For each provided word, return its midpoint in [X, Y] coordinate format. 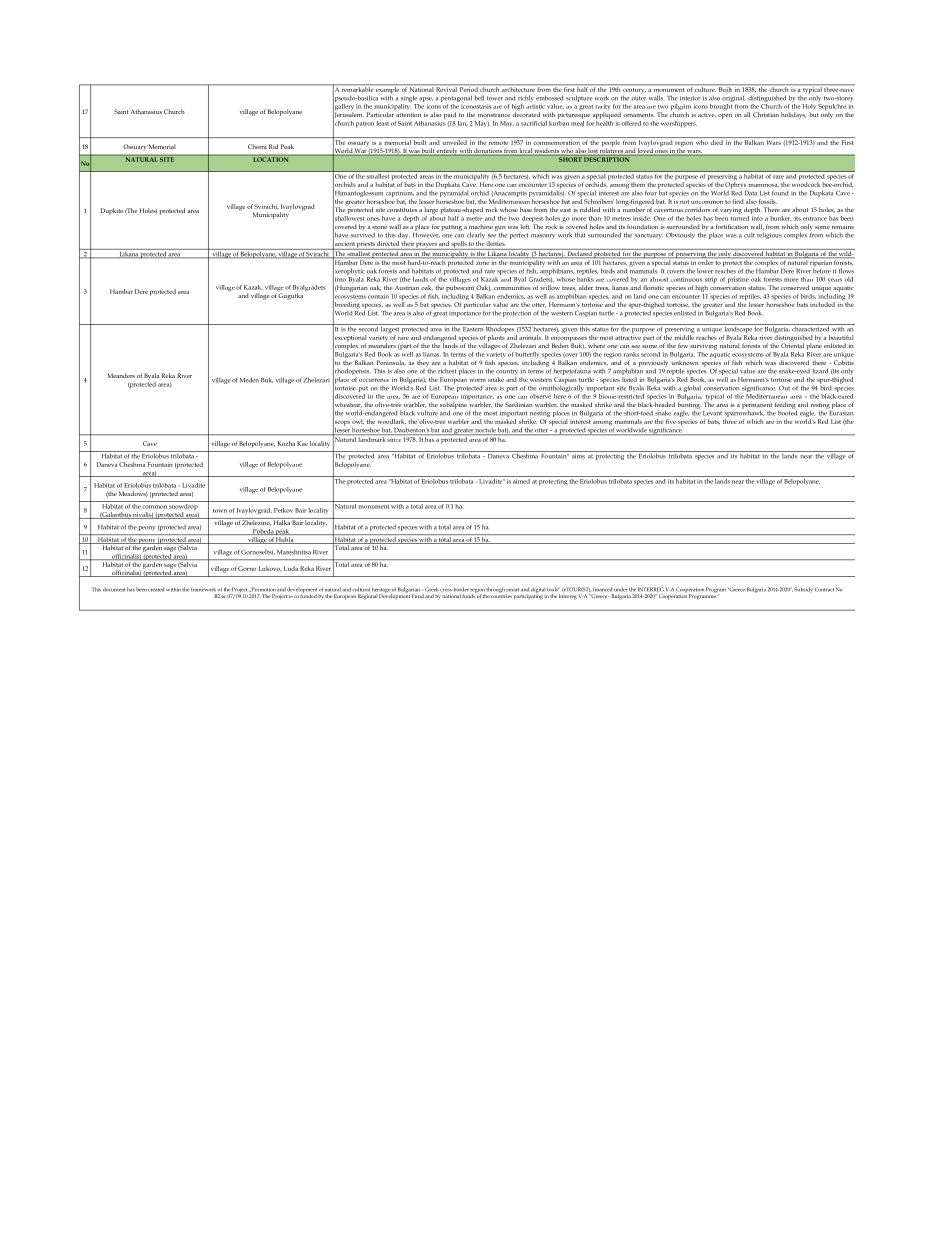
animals [531, 337]
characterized [811, 328]
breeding [346, 305]
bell [479, 98]
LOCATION [271, 158]
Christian [766, 114]
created [156, 589]
